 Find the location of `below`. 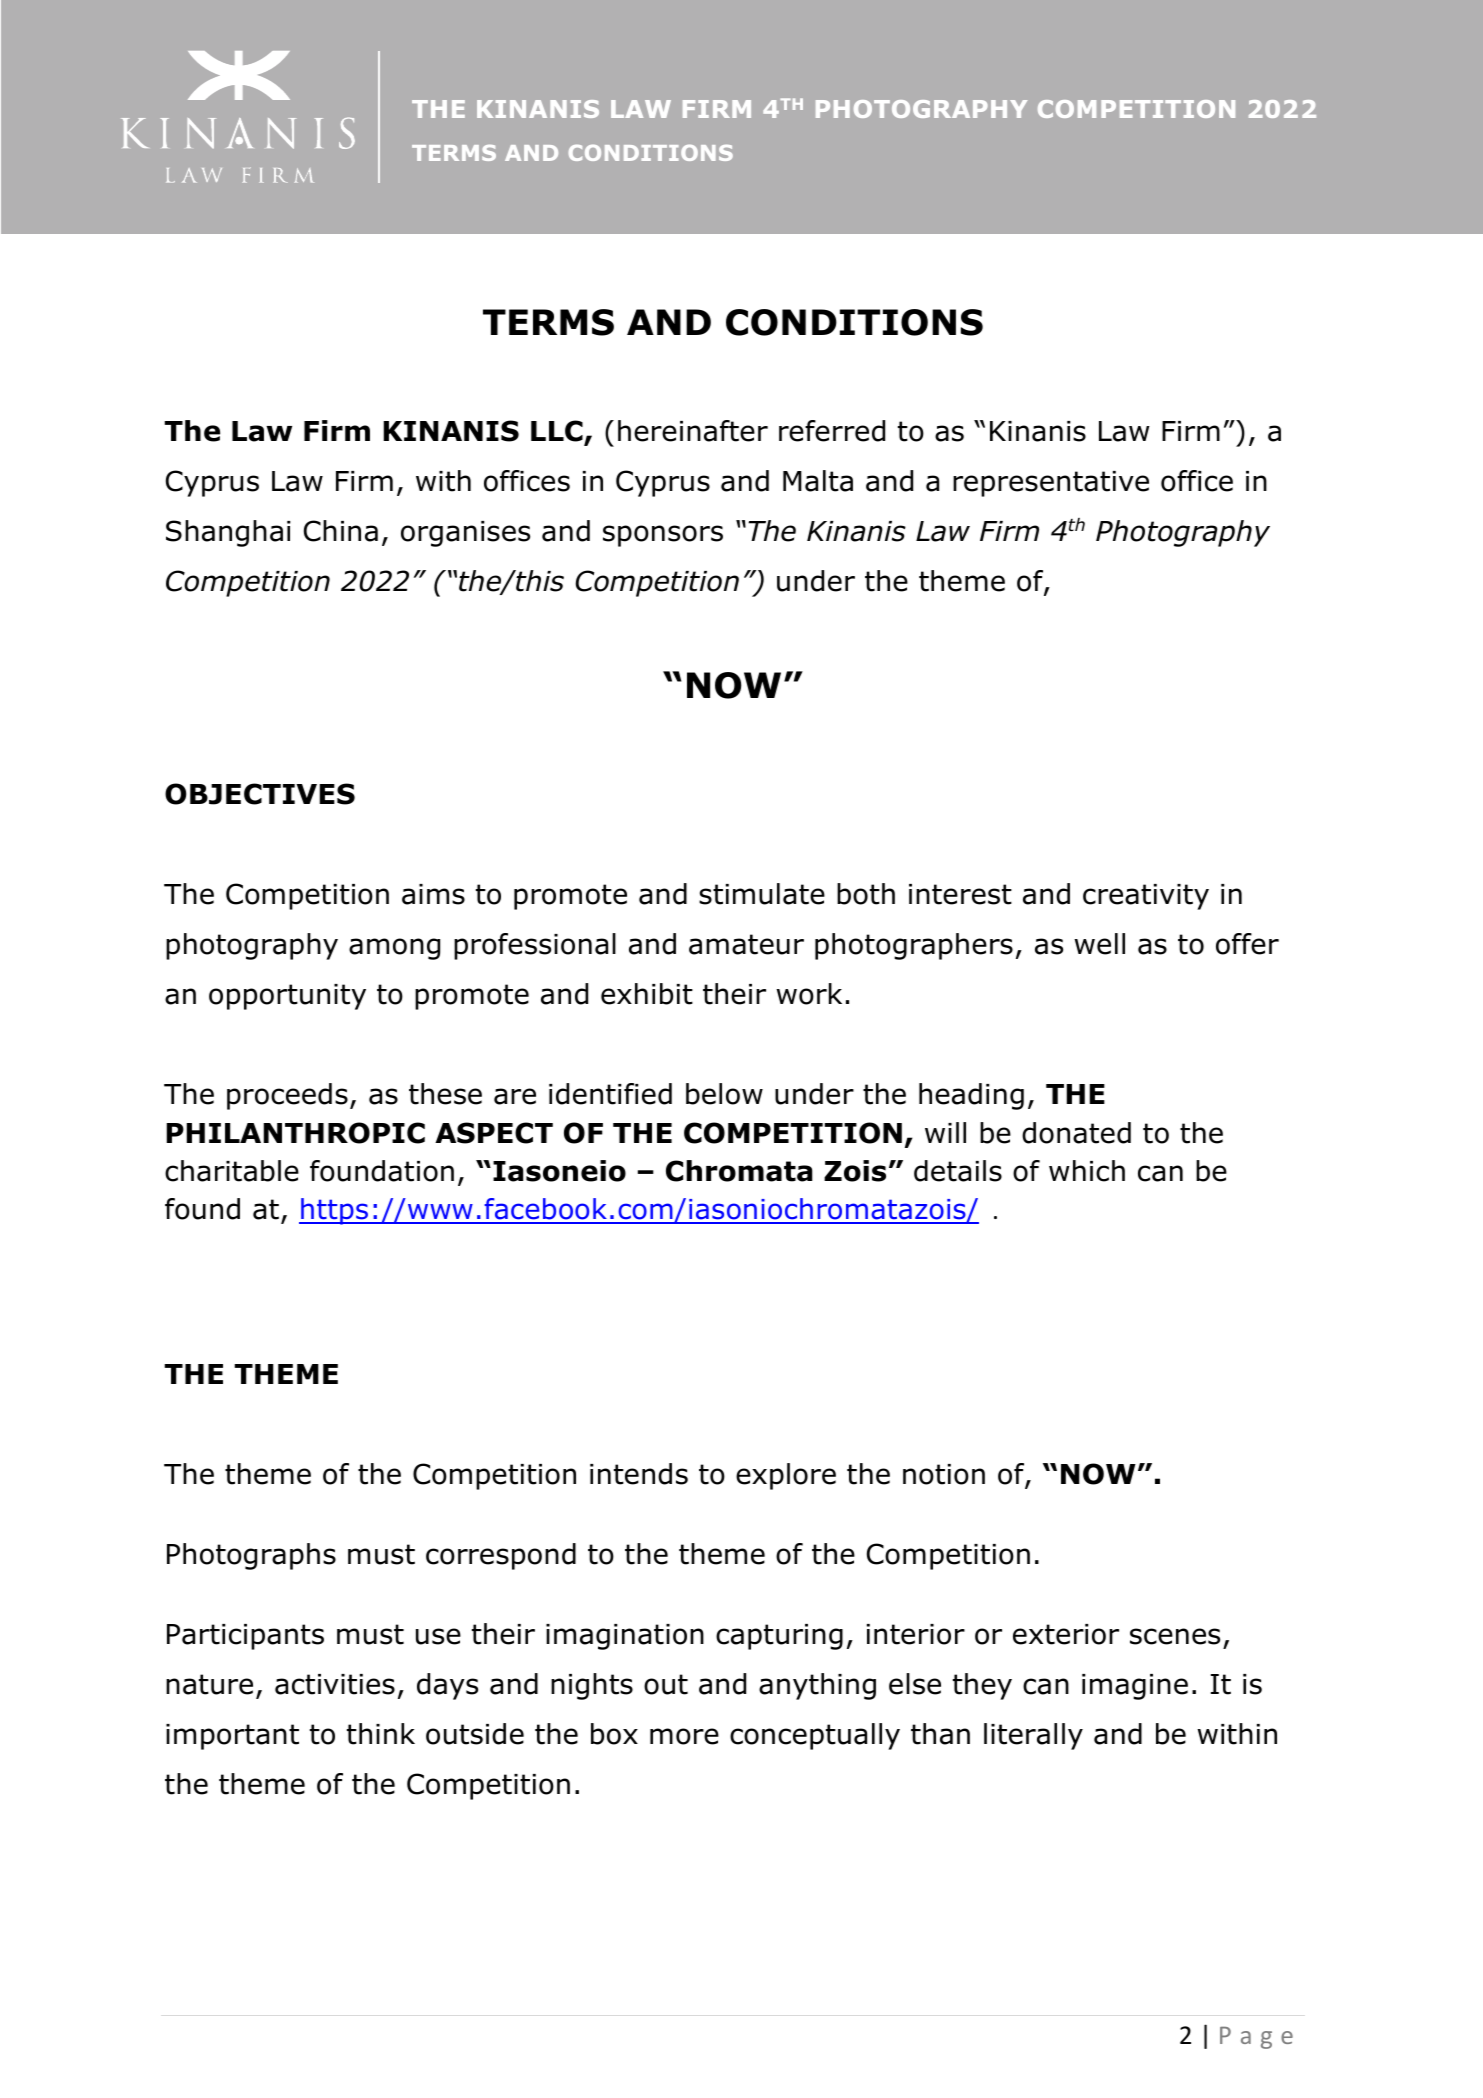

below is located at coordinates (724, 1094).
